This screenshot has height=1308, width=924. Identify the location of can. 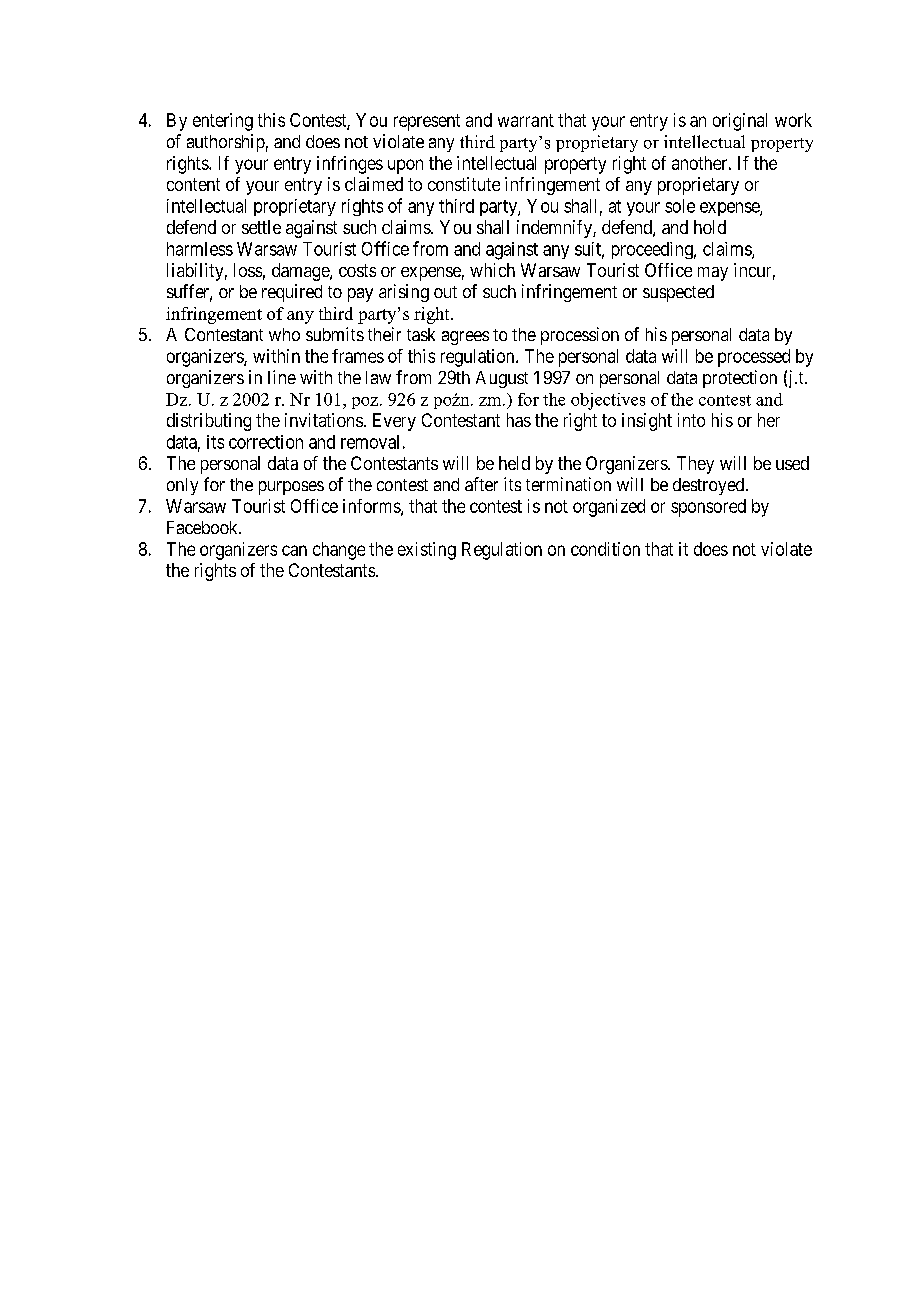
(294, 550).
